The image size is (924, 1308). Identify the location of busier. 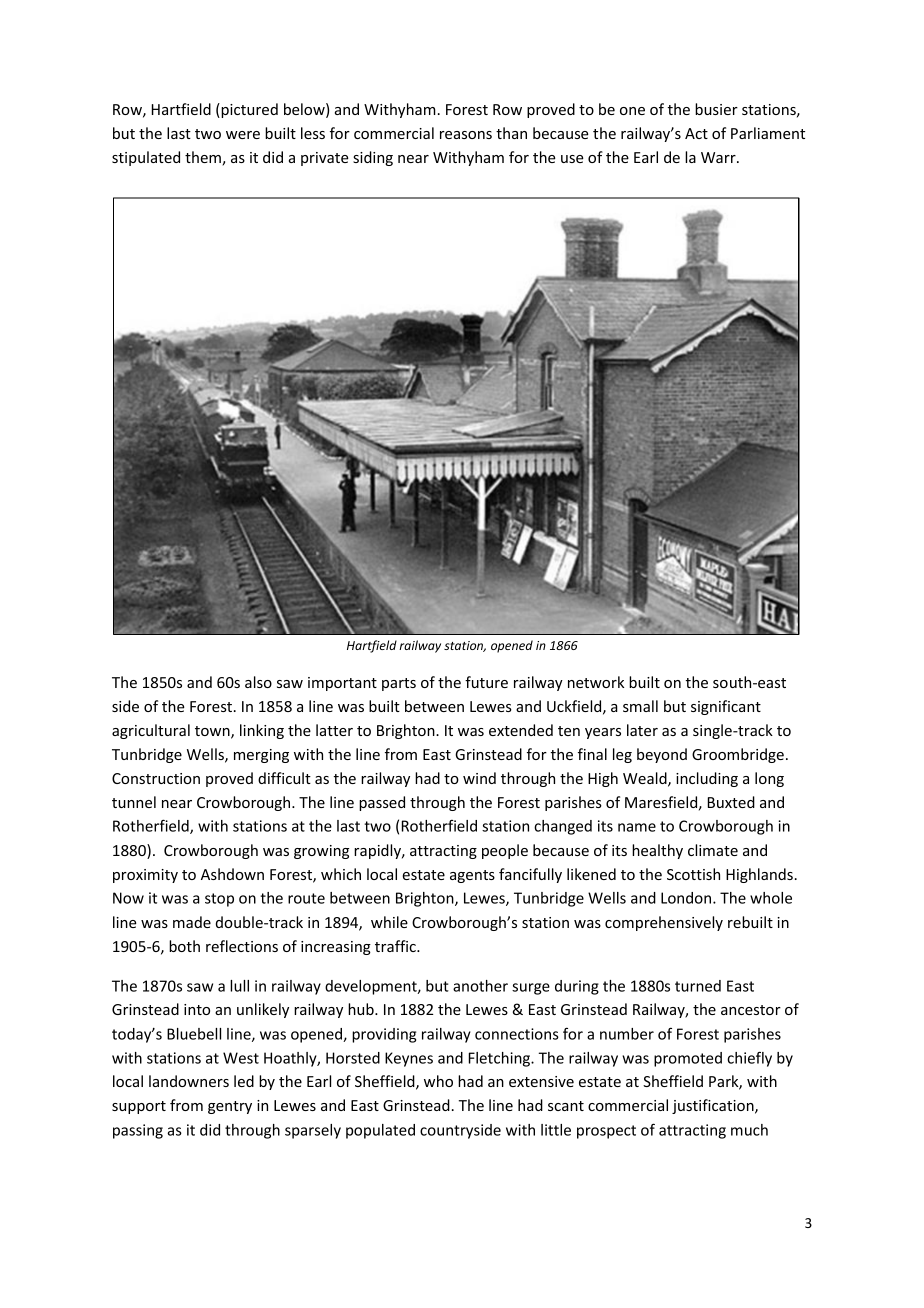
(716, 109).
